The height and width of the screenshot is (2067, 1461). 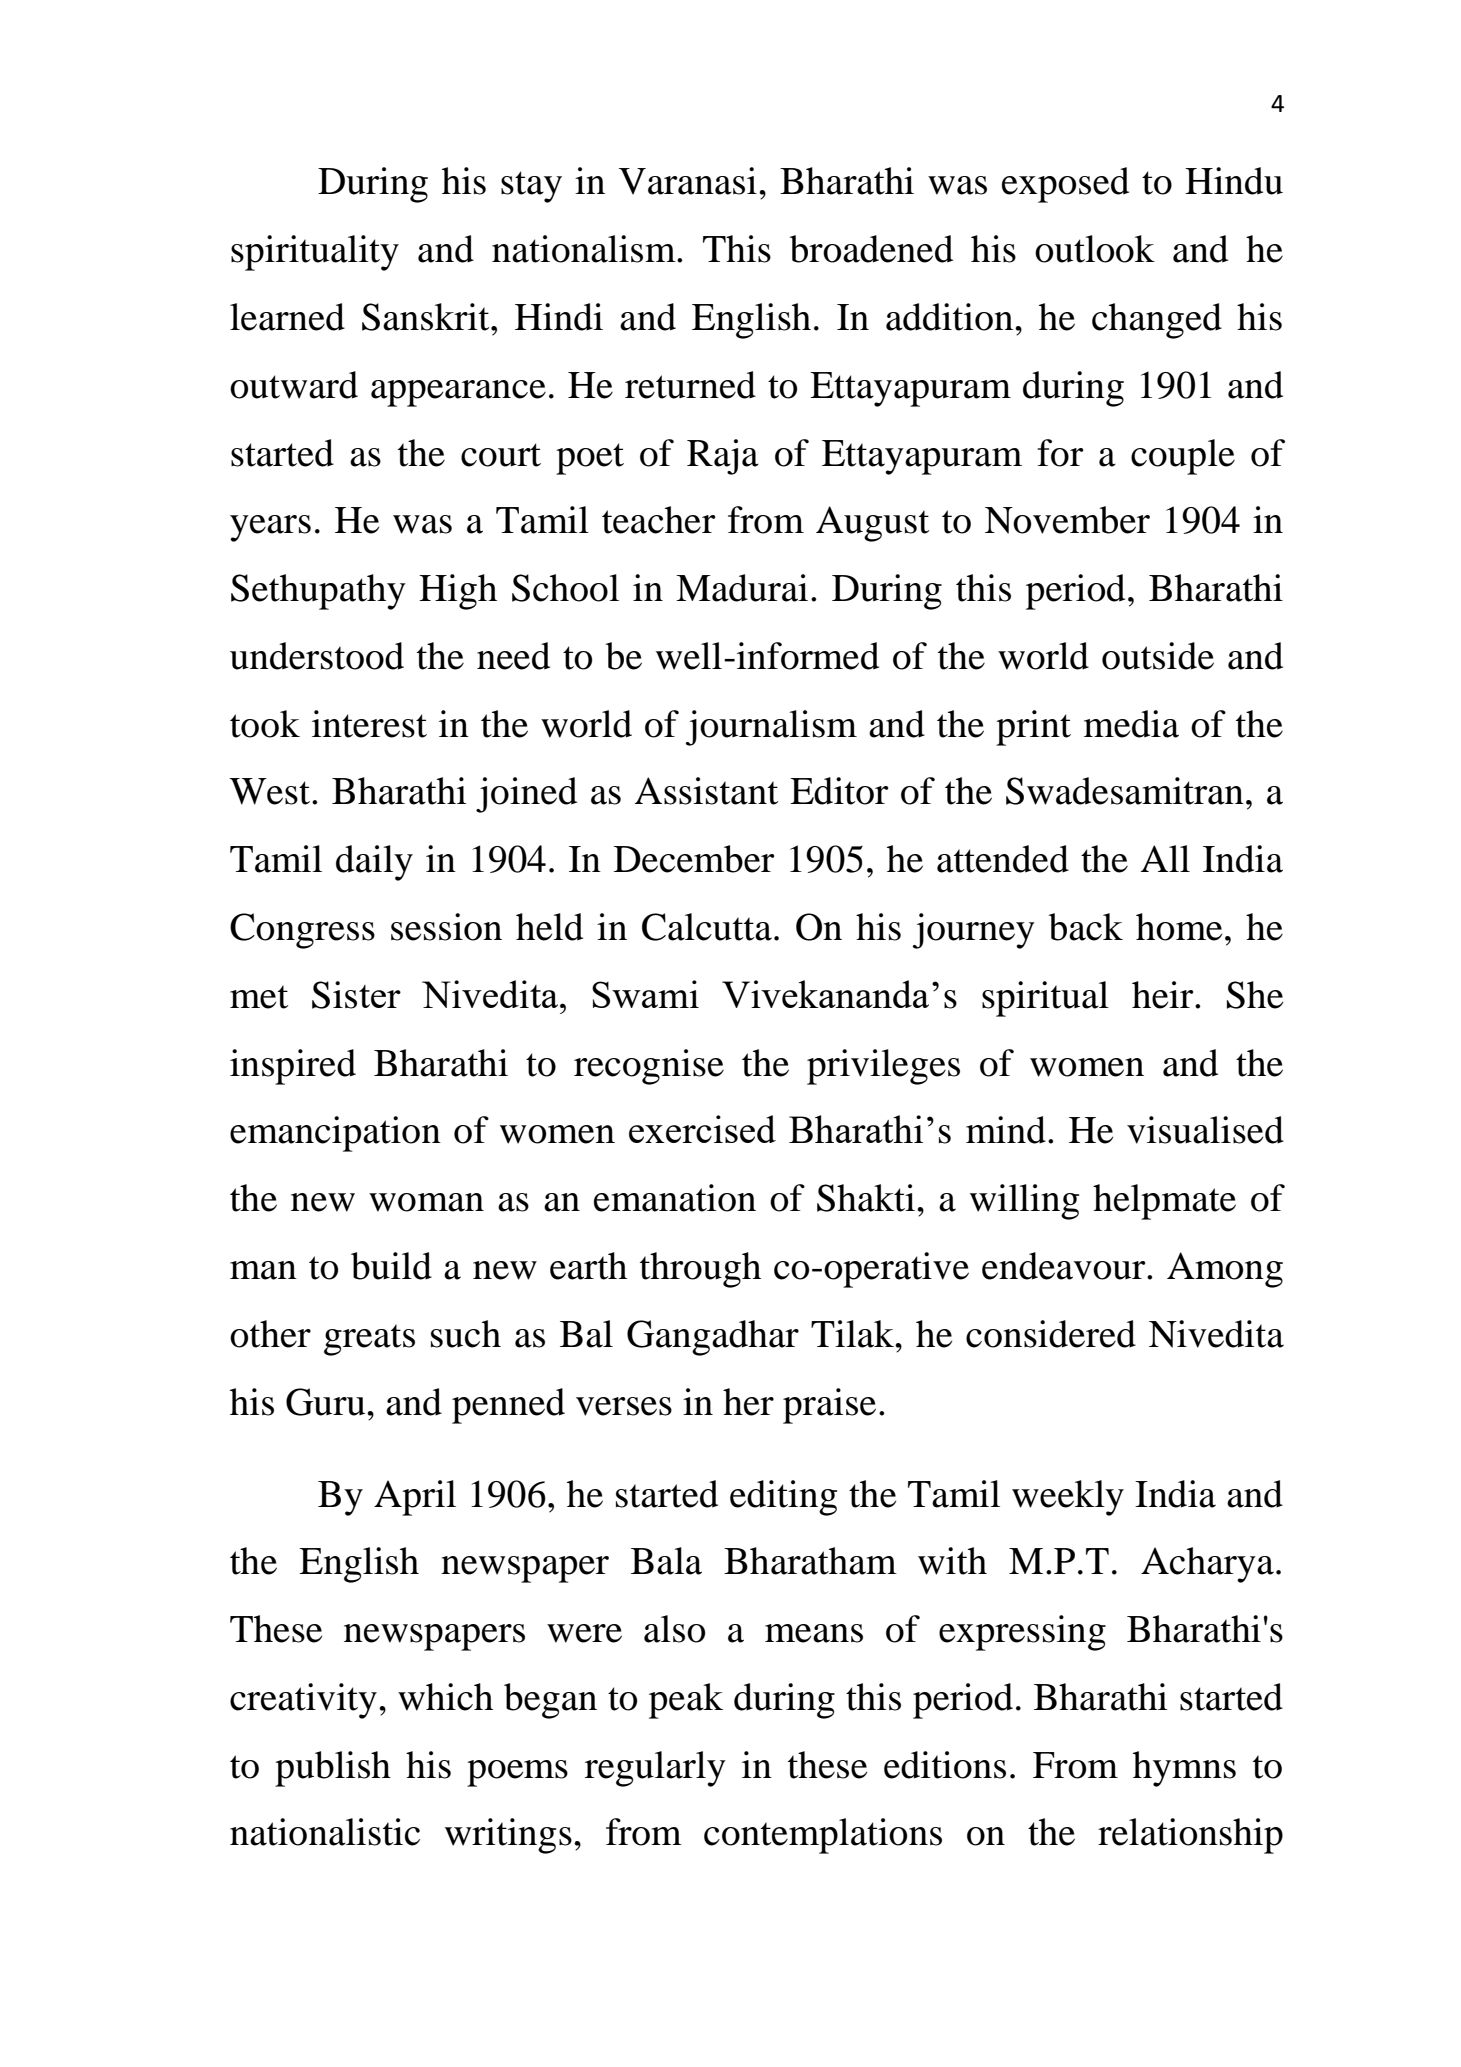 What do you see at coordinates (458, 592) in the screenshot?
I see `High` at bounding box center [458, 592].
